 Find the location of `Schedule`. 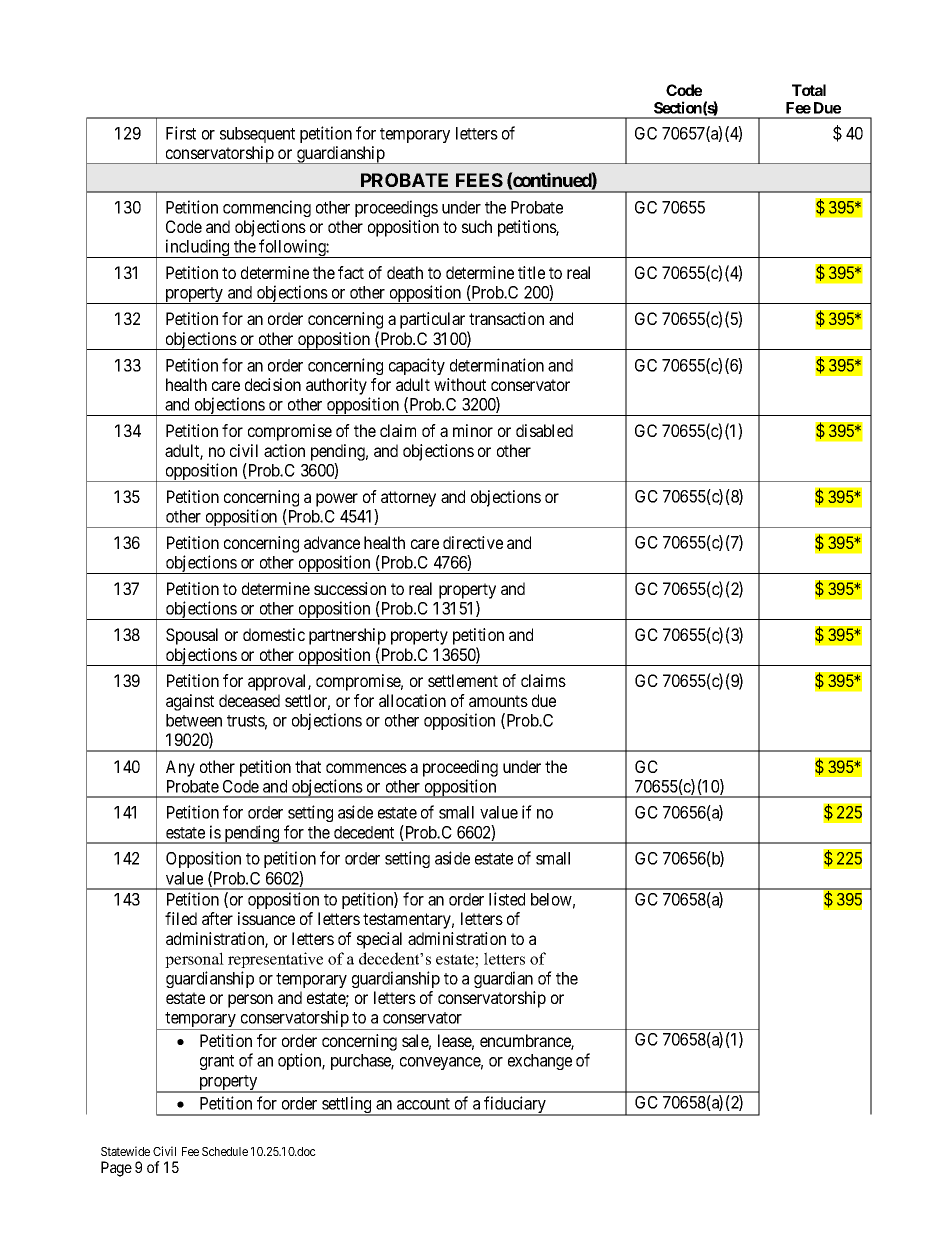

Schedule is located at coordinates (225, 1151).
